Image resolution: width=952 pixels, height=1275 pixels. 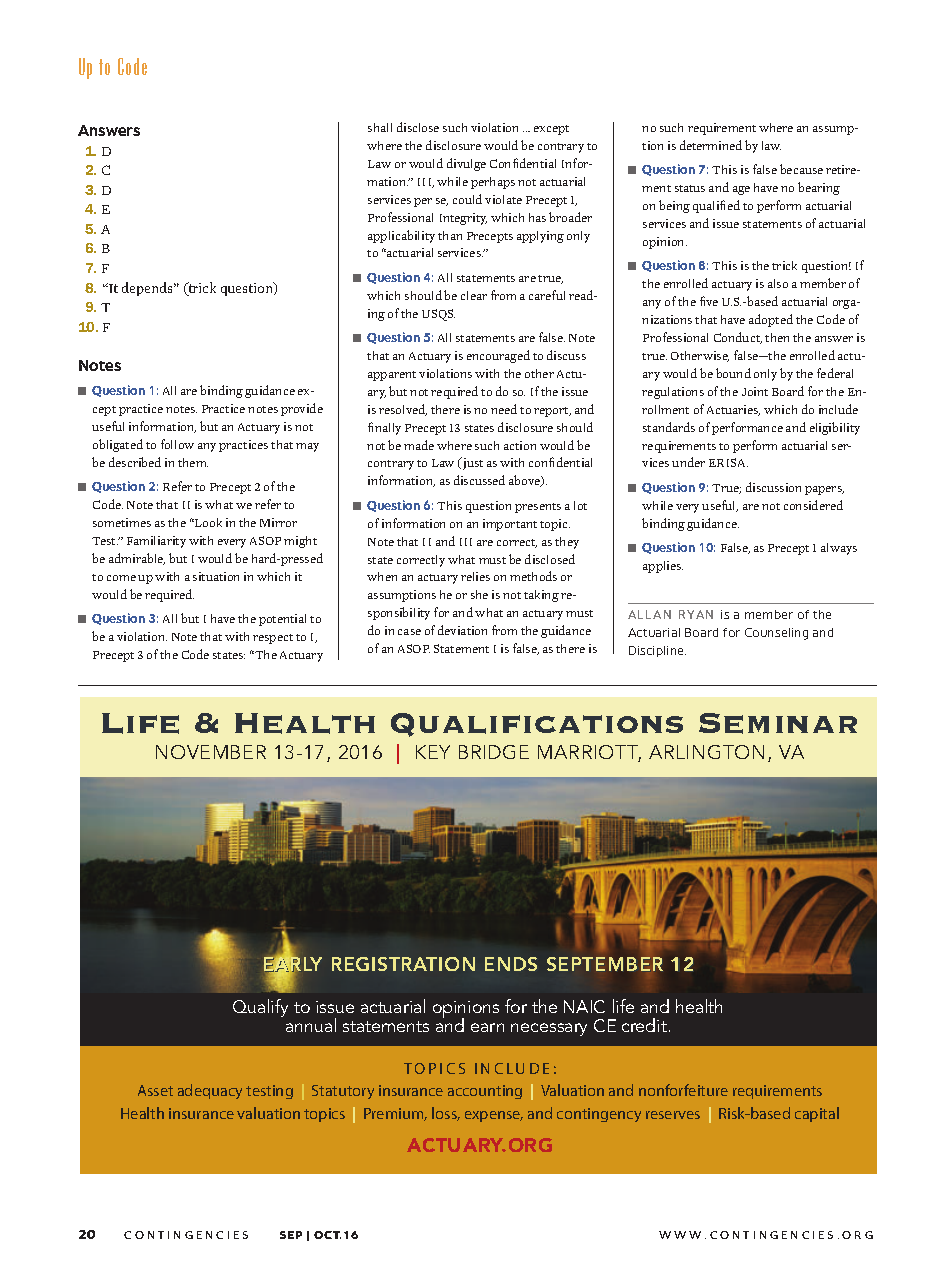 What do you see at coordinates (776, 634) in the screenshot?
I see `Counseling` at bounding box center [776, 634].
